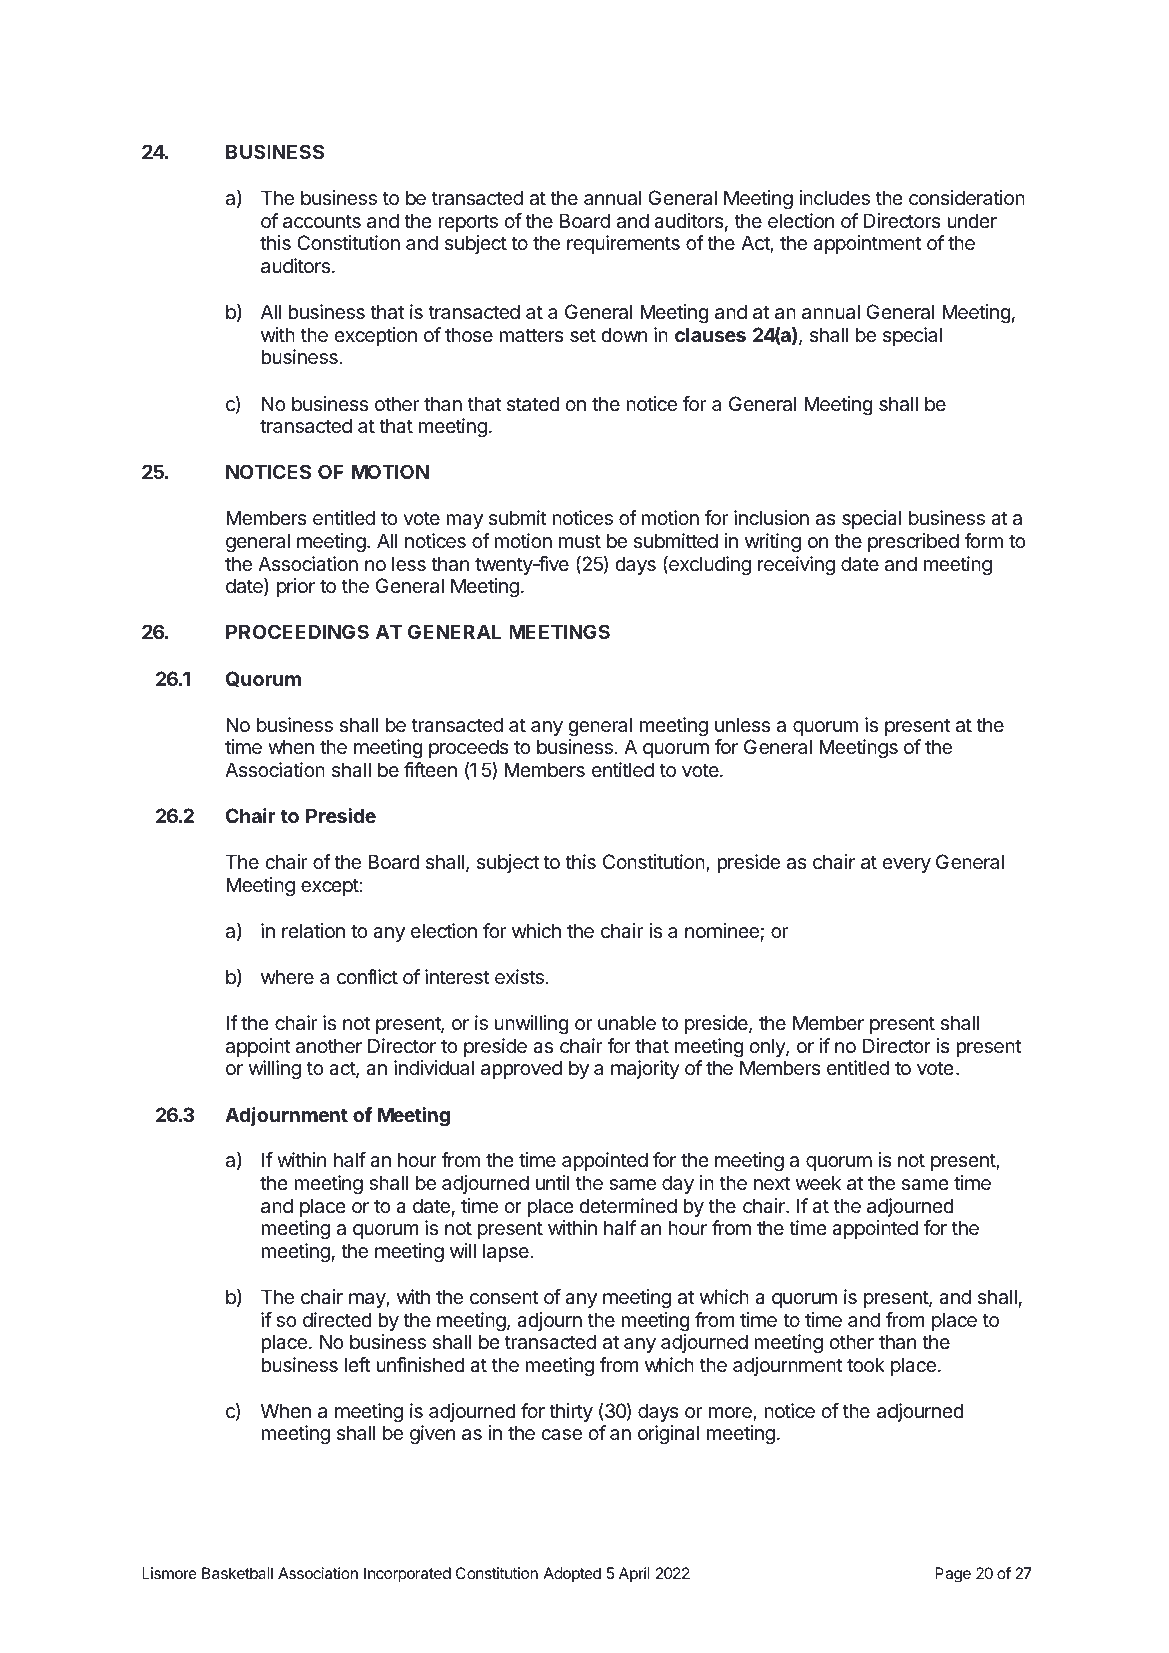  What do you see at coordinates (623, 244) in the image?
I see `requirements` at bounding box center [623, 244].
